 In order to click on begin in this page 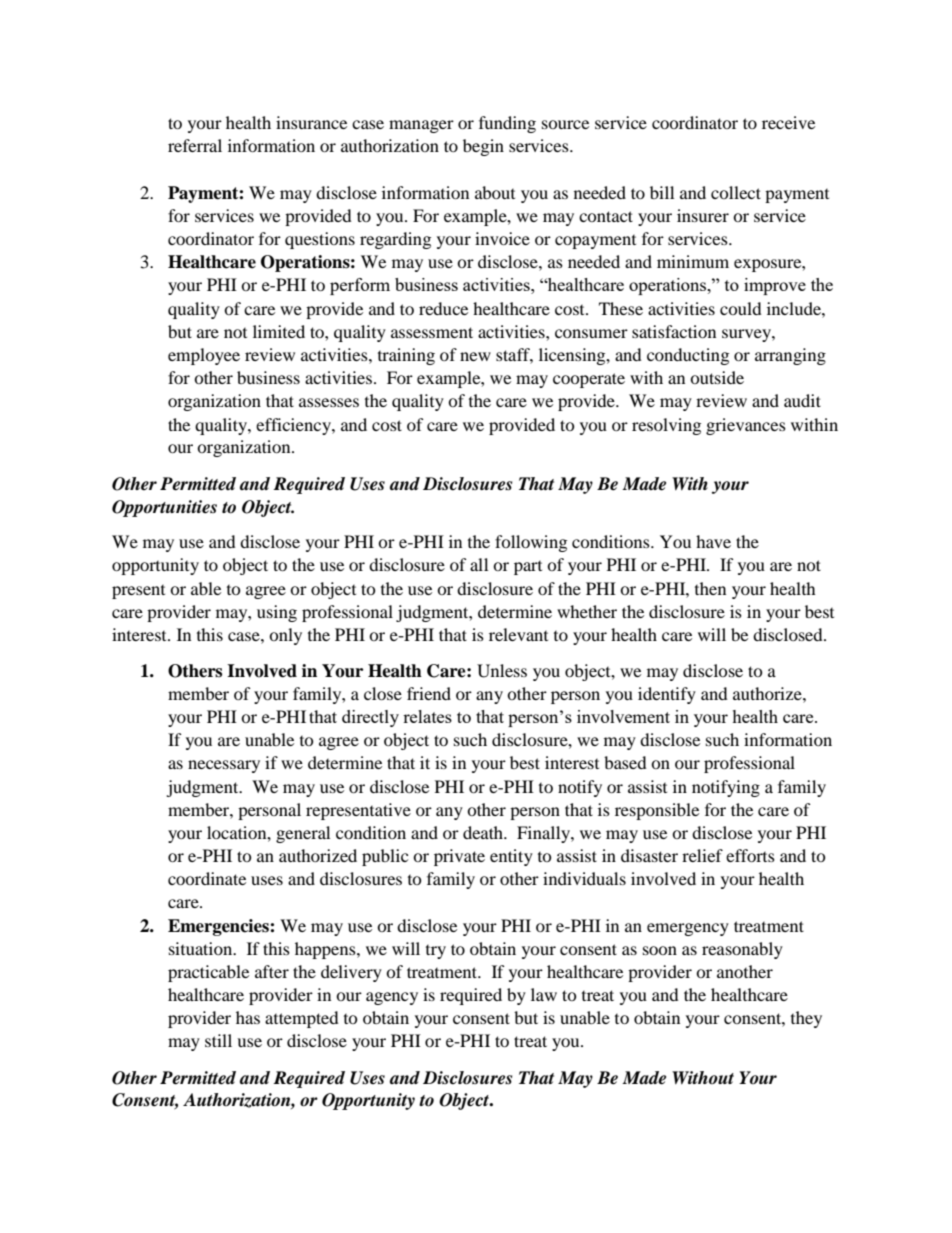, I will do `click(483, 147)`.
